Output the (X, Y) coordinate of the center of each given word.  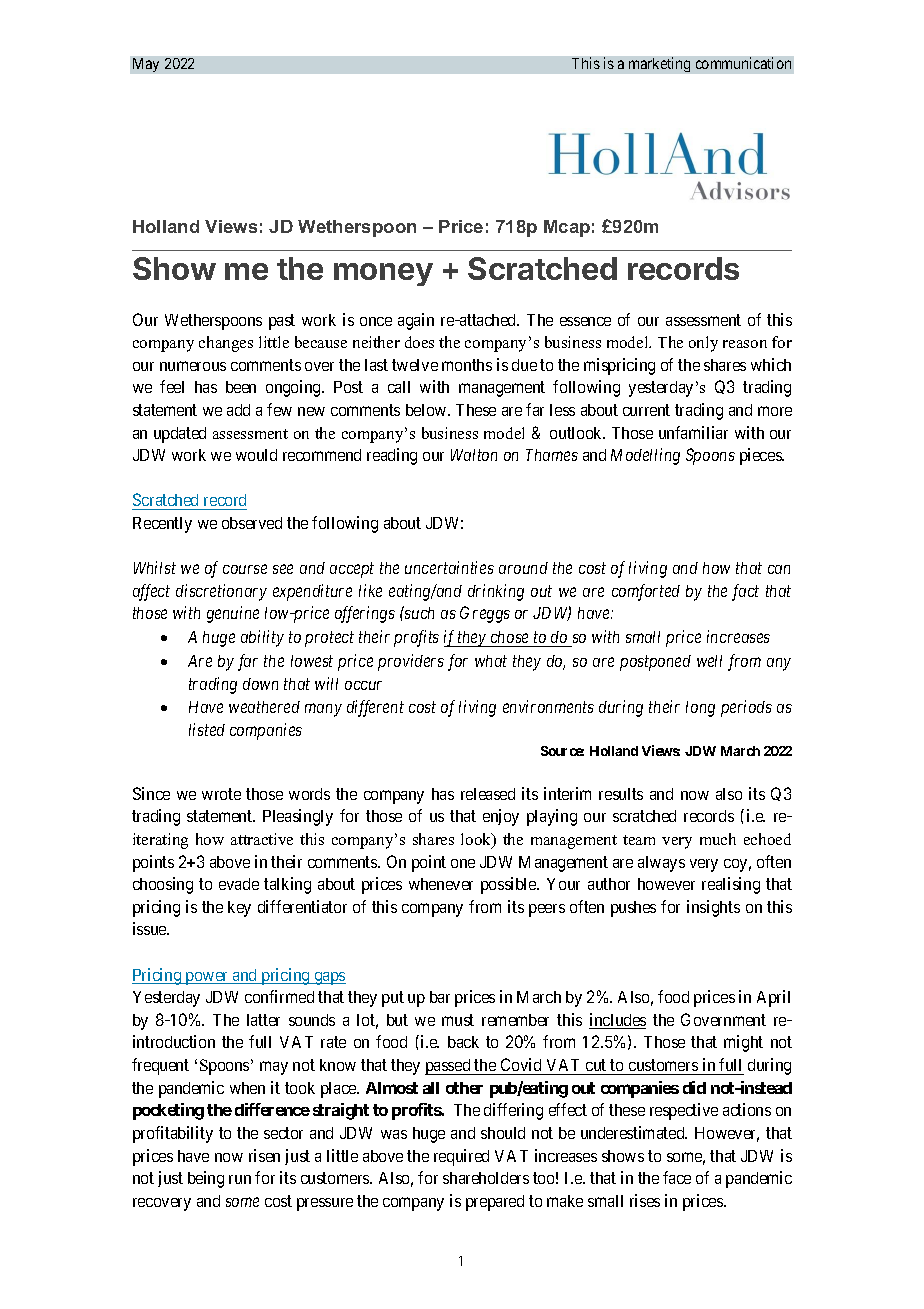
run (240, 1179)
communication (743, 63)
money (383, 274)
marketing (659, 64)
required (461, 1157)
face (677, 1177)
